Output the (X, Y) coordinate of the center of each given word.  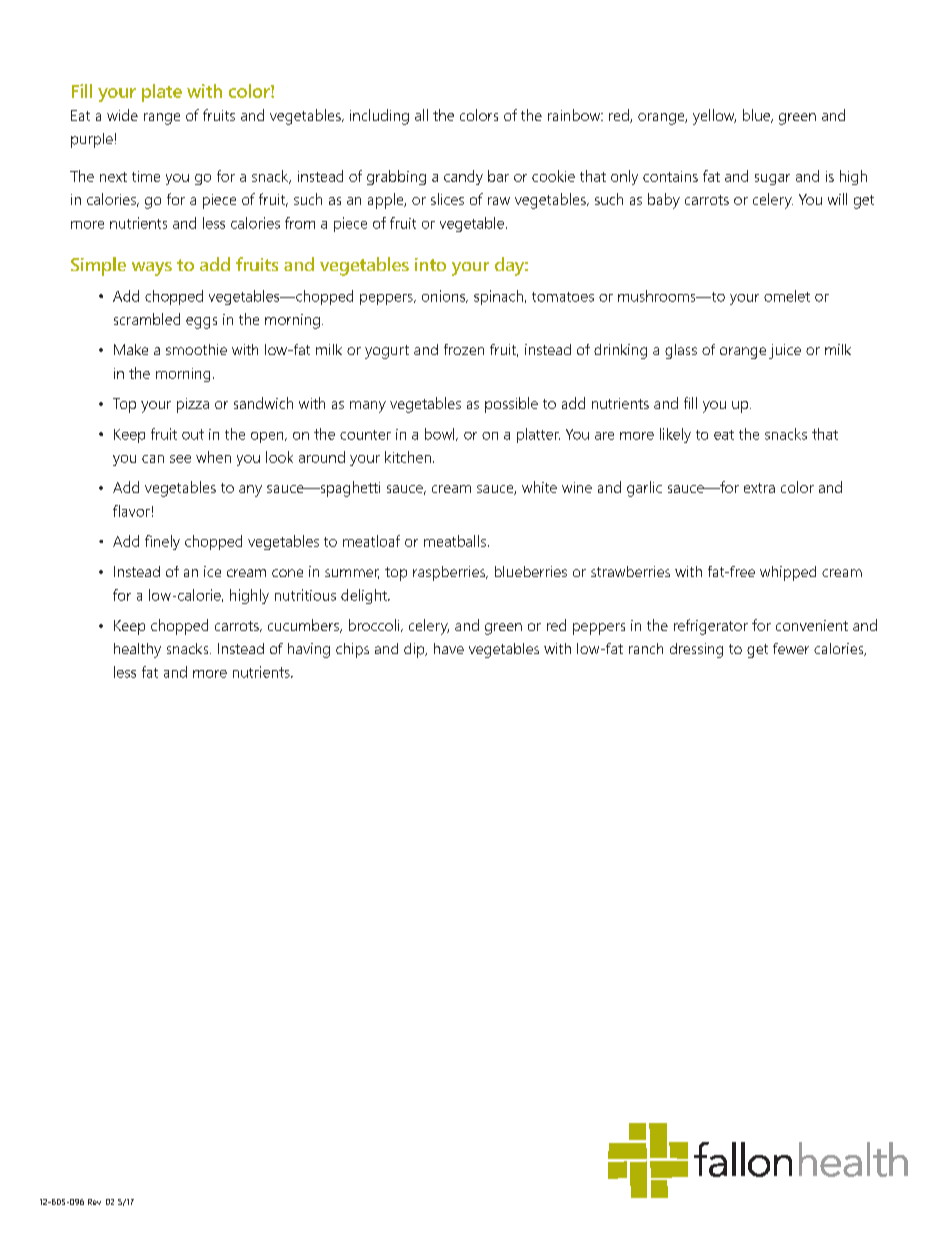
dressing (696, 650)
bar (498, 176)
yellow (714, 117)
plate (162, 93)
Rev (94, 1202)
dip (415, 650)
